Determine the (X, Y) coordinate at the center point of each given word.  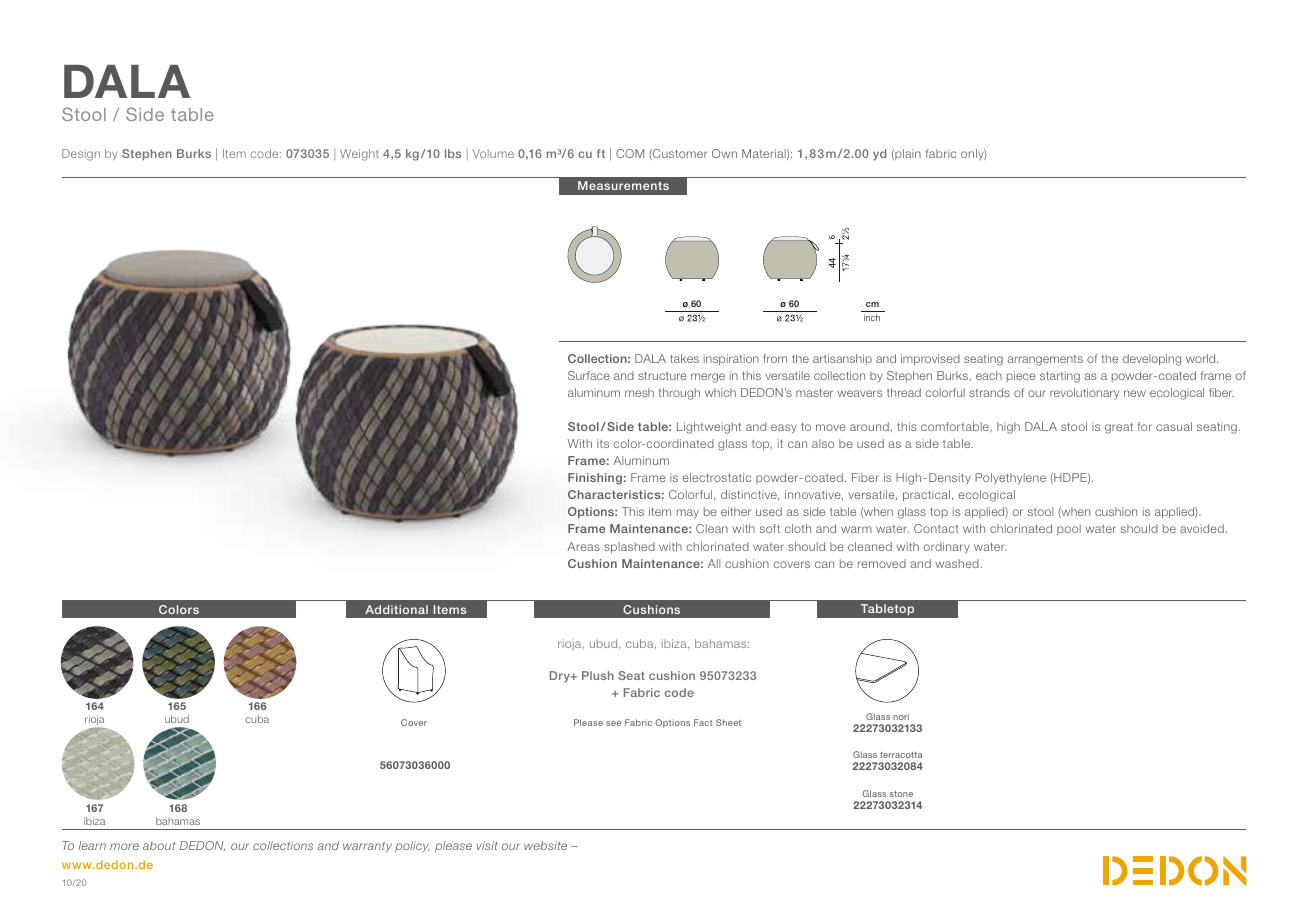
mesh (639, 392)
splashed (629, 547)
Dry (561, 677)
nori (901, 716)
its (603, 443)
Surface (589, 375)
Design (81, 155)
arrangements (1045, 360)
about (159, 845)
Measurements (623, 185)
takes (684, 358)
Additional (396, 609)
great (1119, 428)
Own (724, 153)
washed (958, 563)
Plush (598, 675)
